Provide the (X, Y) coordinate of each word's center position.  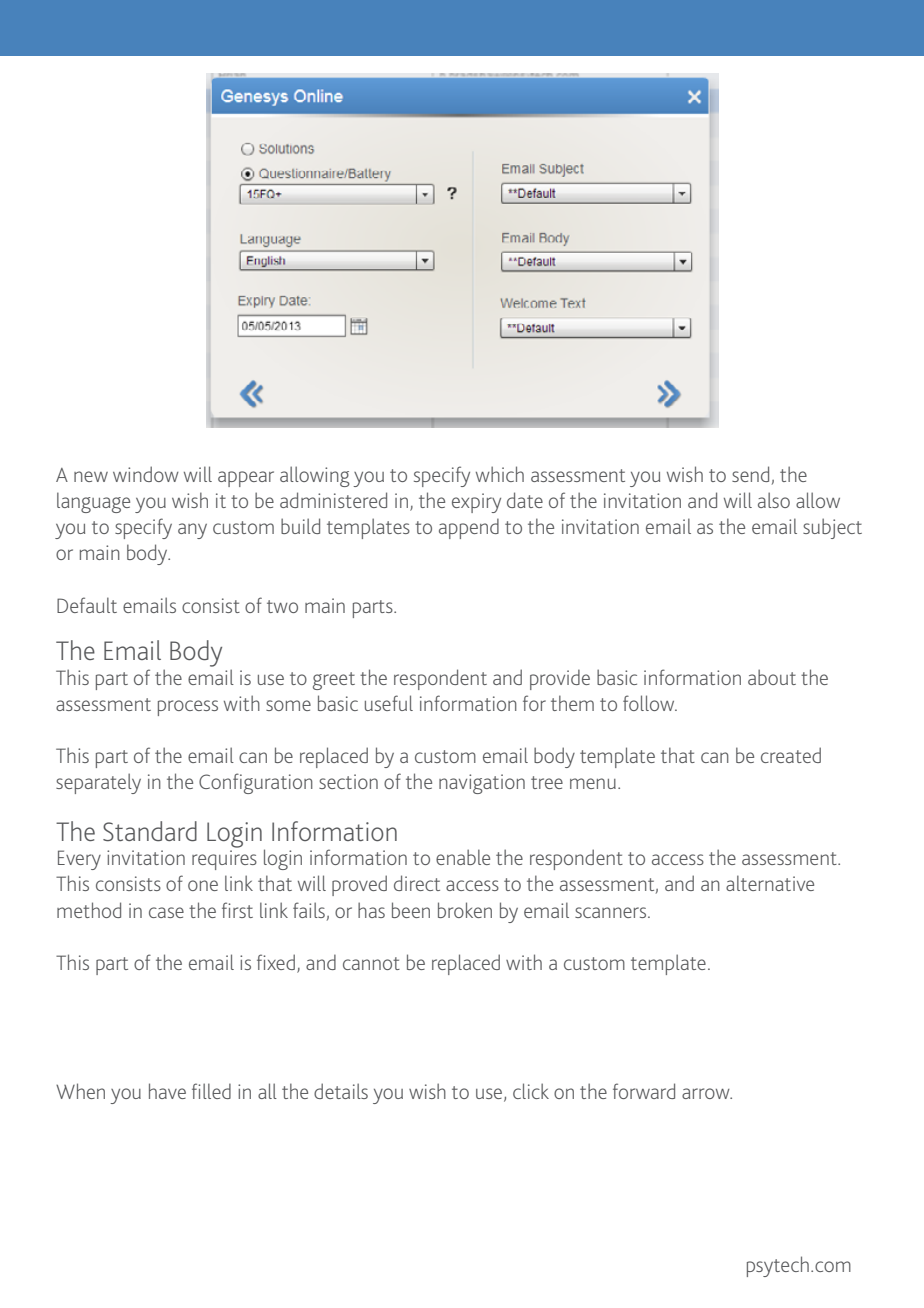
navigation (482, 784)
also (774, 500)
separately (98, 783)
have (167, 1091)
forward (644, 1091)
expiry (476, 503)
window (146, 474)
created (791, 755)
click (531, 1091)
